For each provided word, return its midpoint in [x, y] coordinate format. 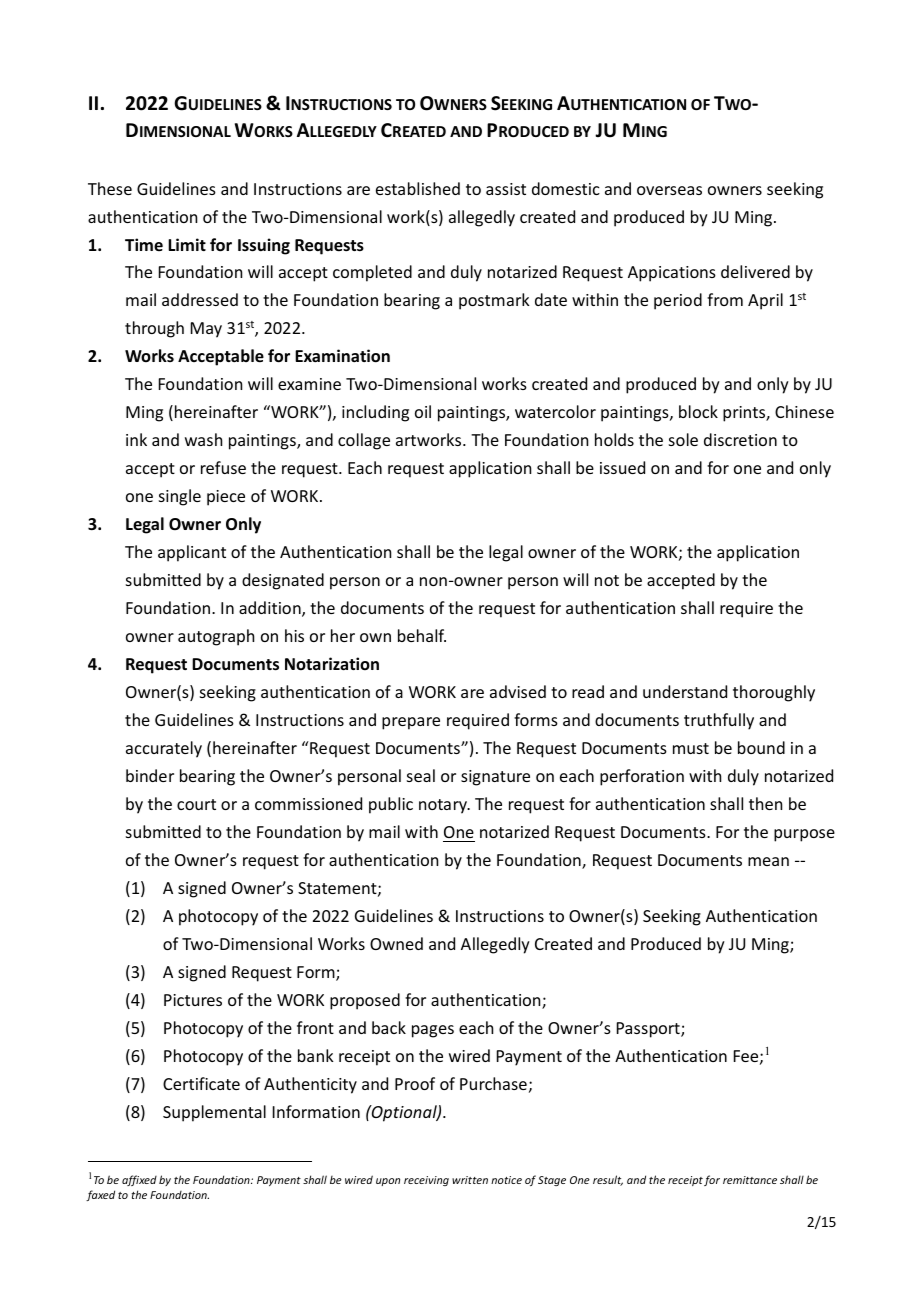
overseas [669, 190]
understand [685, 691]
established [418, 188]
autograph [216, 637]
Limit [187, 244]
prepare [411, 723]
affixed [139, 1180]
